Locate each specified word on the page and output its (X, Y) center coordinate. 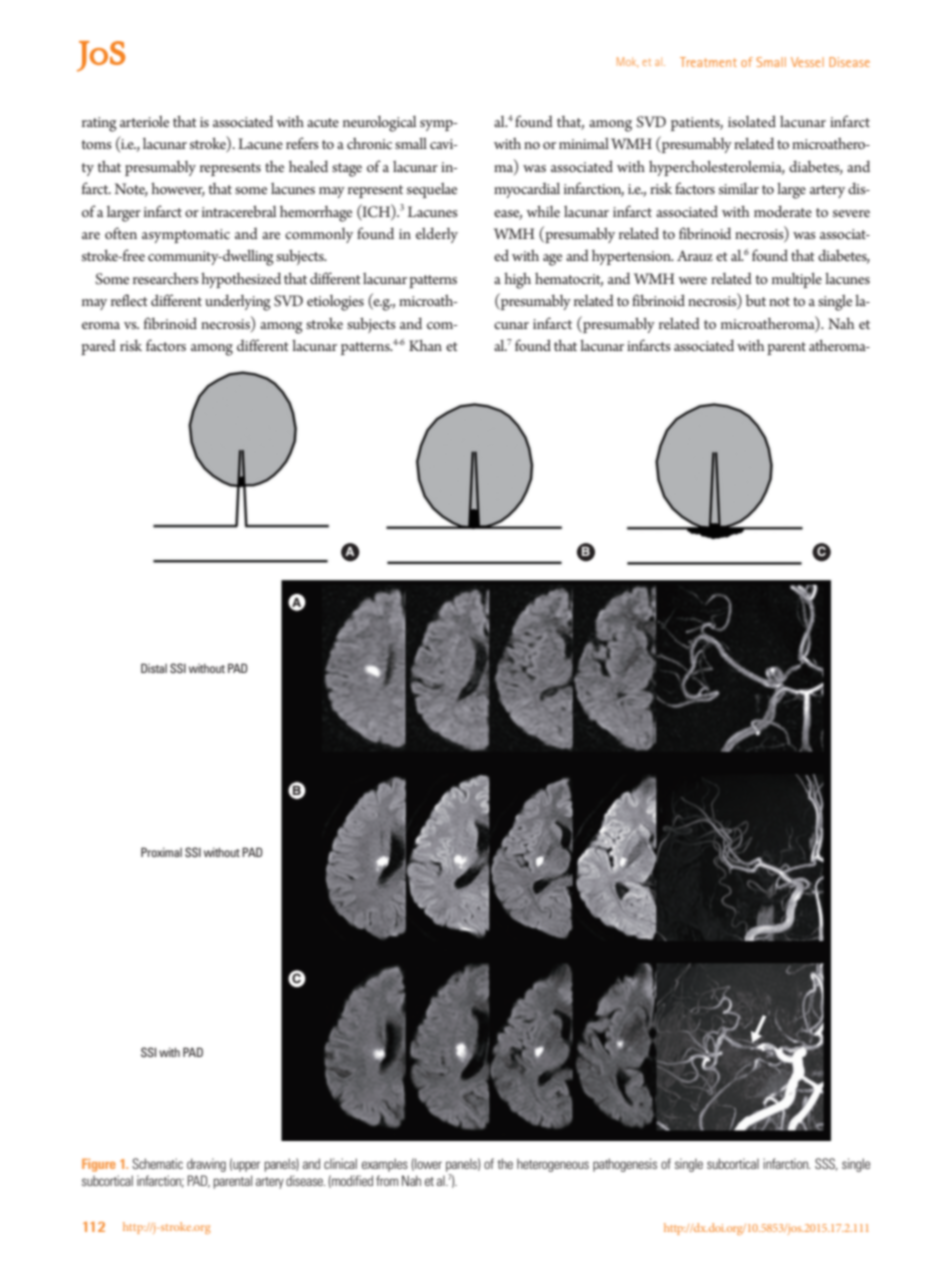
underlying (238, 302)
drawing (206, 1165)
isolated (752, 121)
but (755, 300)
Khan (425, 345)
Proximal (161, 852)
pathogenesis (625, 1165)
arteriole (144, 121)
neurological (379, 124)
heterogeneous (553, 1165)
